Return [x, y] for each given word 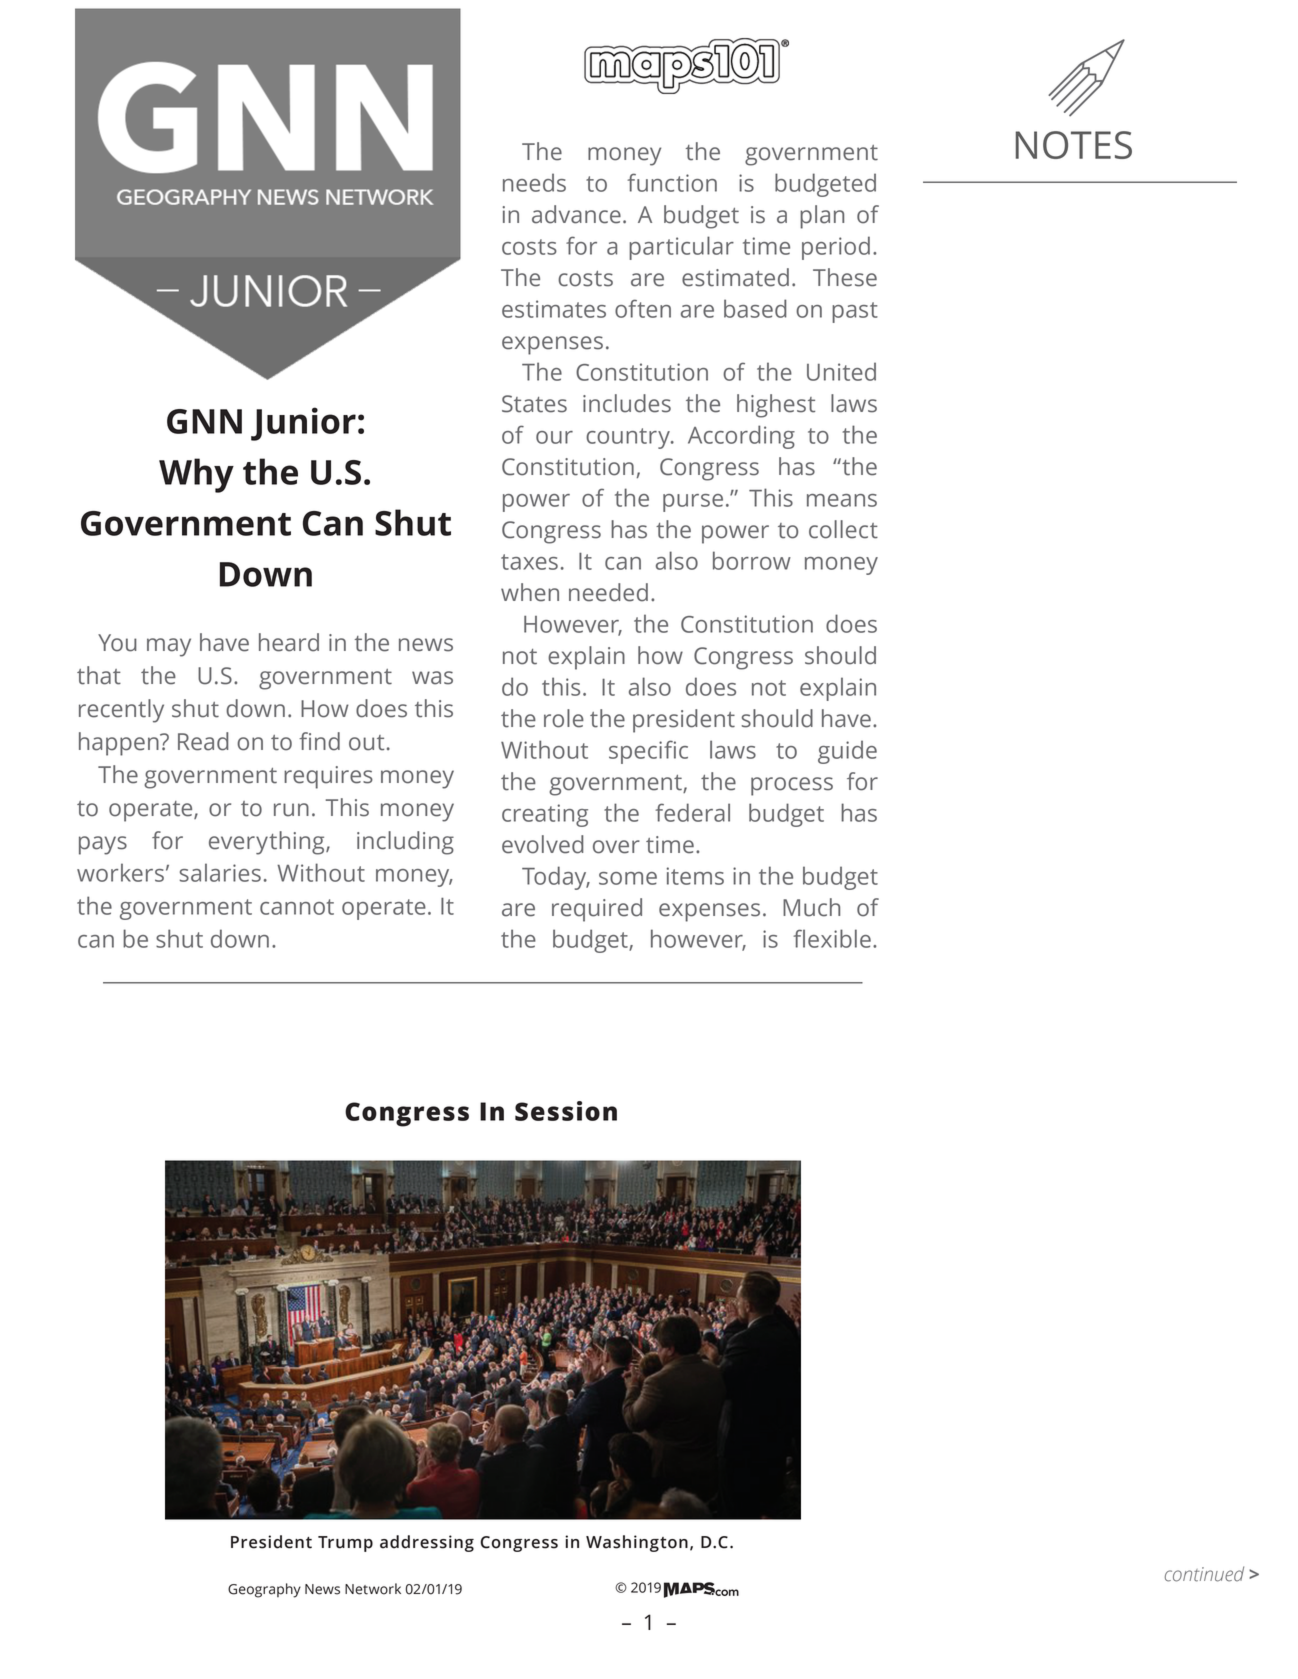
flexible [832, 938]
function [672, 182]
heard [289, 642]
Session [566, 1111]
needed [608, 592]
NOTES [1074, 145]
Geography [264, 1590]
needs [534, 182]
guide [847, 752]
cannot [297, 907]
